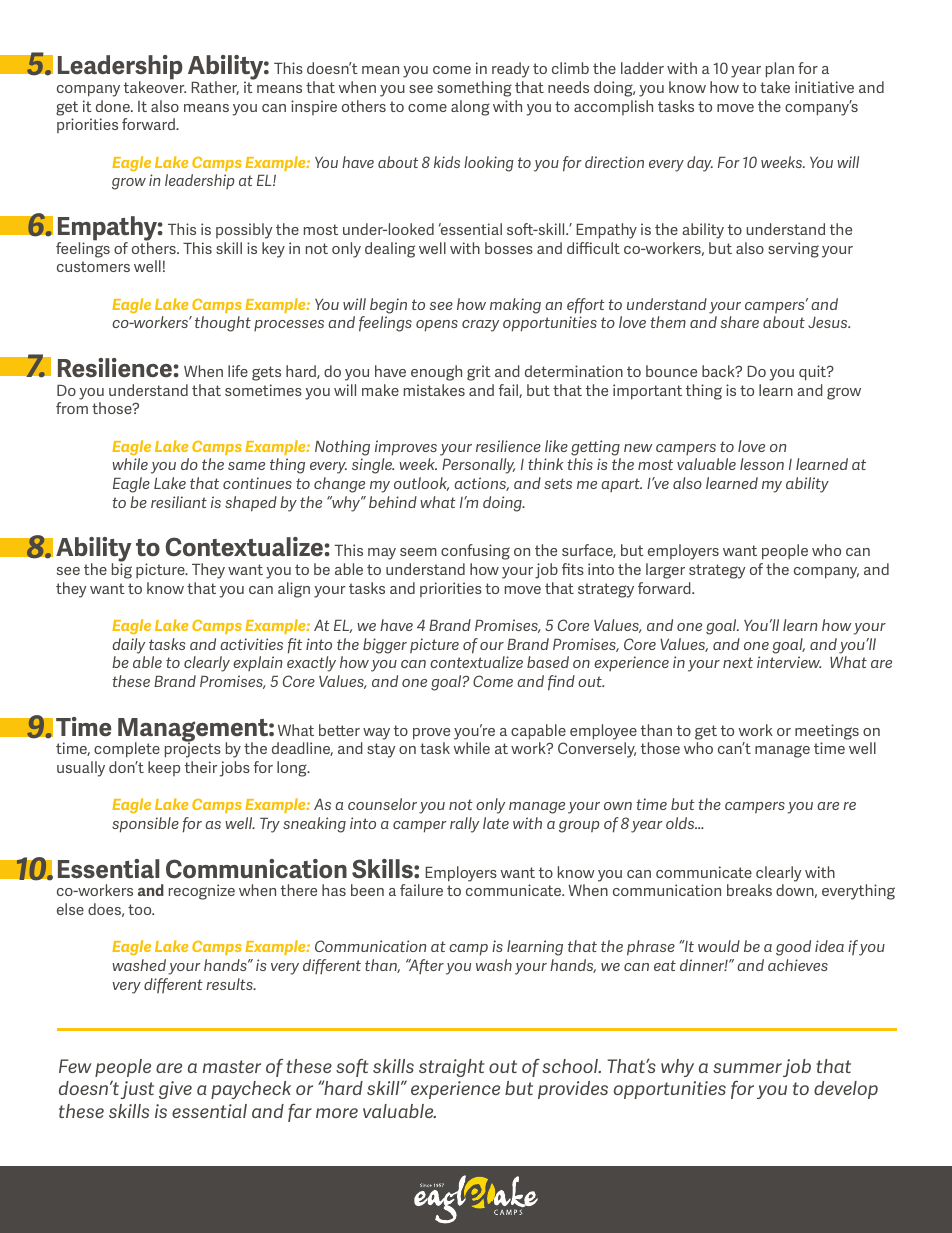 Image resolution: width=952 pixels, height=1233 pixels. Describe the element at coordinates (179, 502) in the screenshot. I see `resiliant` at that location.
